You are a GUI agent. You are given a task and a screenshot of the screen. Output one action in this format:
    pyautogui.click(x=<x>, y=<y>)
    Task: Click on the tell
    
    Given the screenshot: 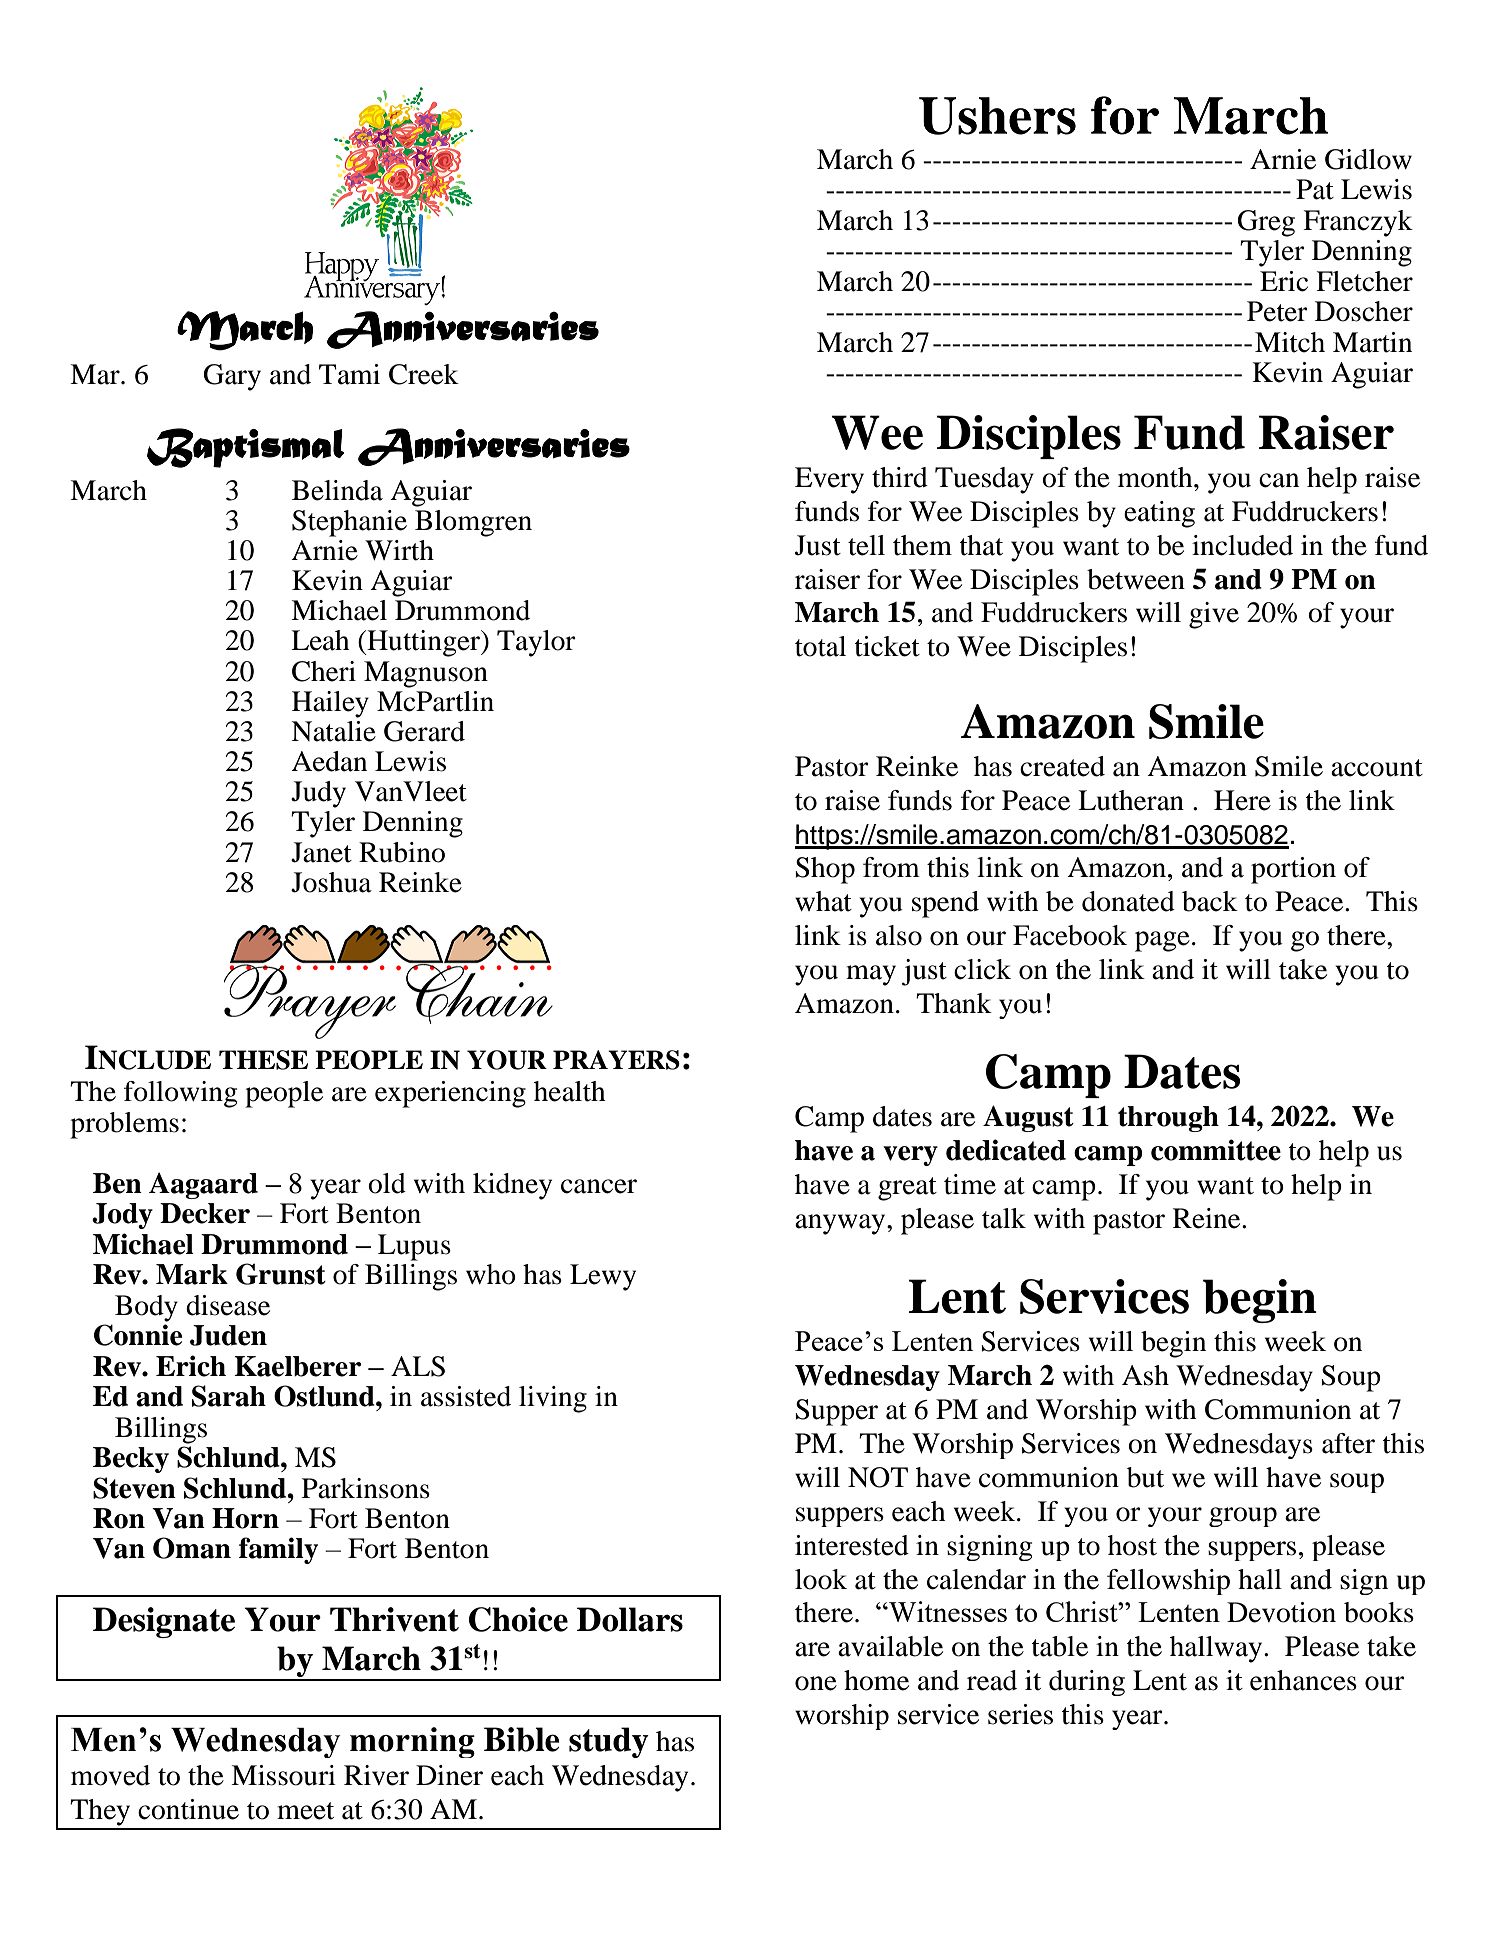 What is the action you would take?
    pyautogui.click(x=866, y=545)
